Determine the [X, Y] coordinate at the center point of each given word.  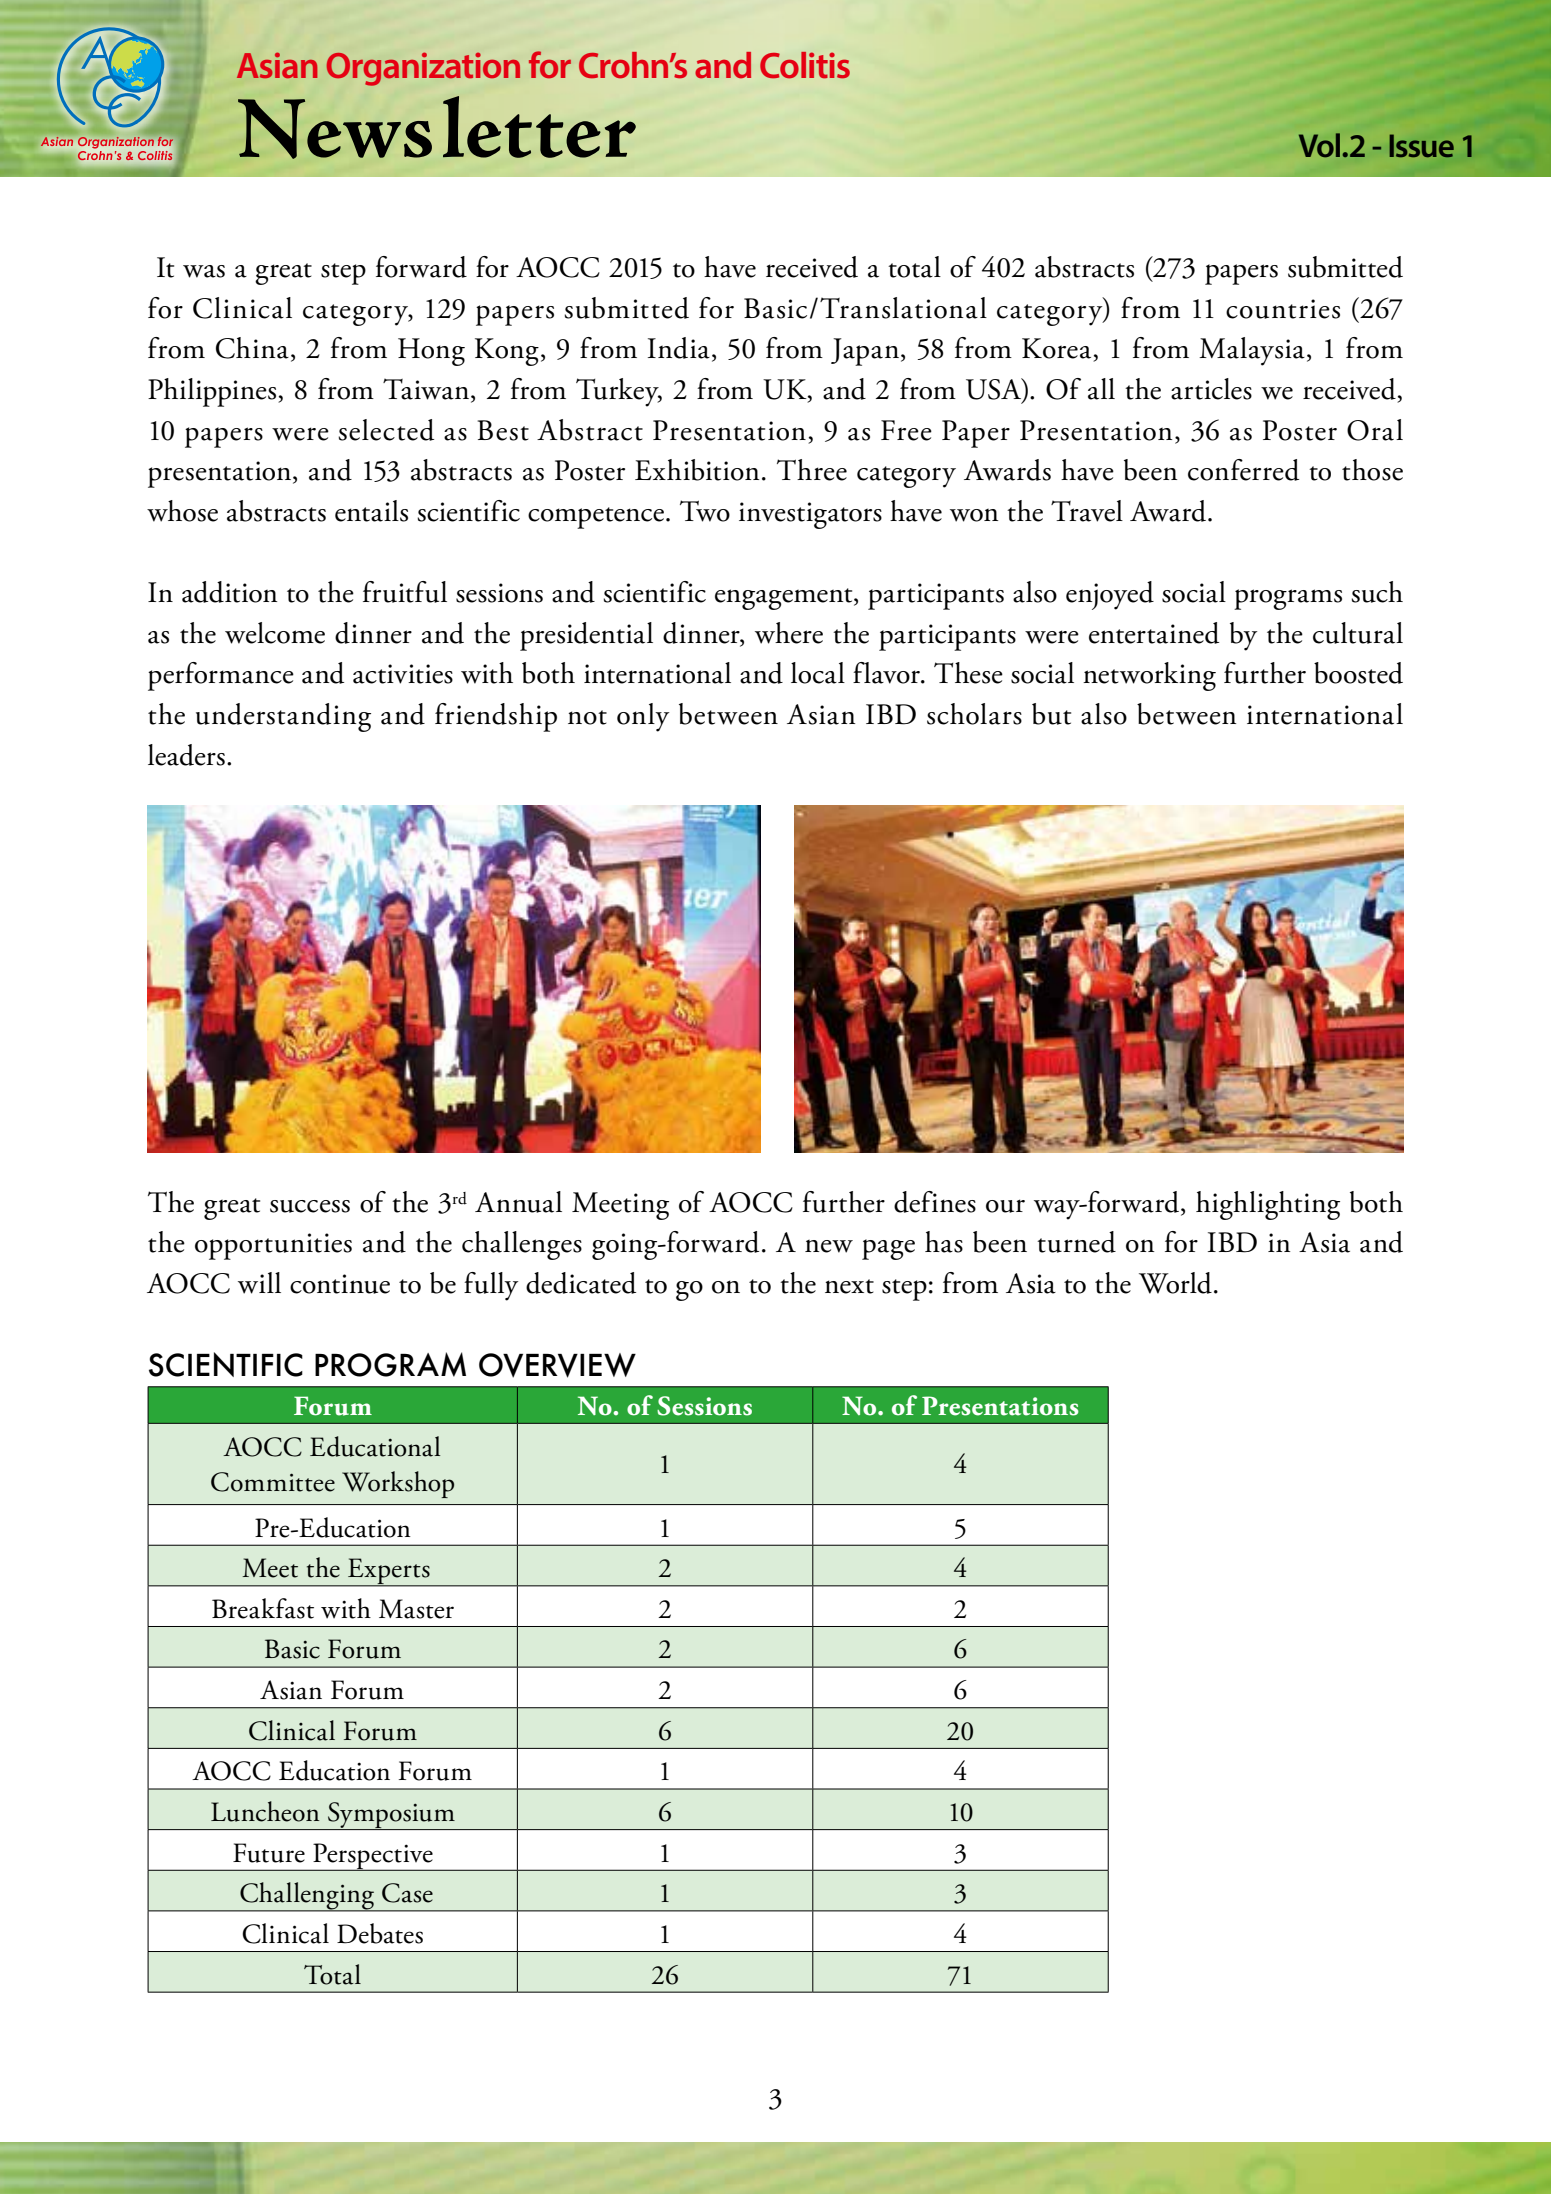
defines [935, 1202]
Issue [1421, 146]
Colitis [805, 65]
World [1175, 1283]
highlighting [1268, 1205]
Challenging [307, 1897]
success [310, 1206]
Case [407, 1893]
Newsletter [437, 127]
